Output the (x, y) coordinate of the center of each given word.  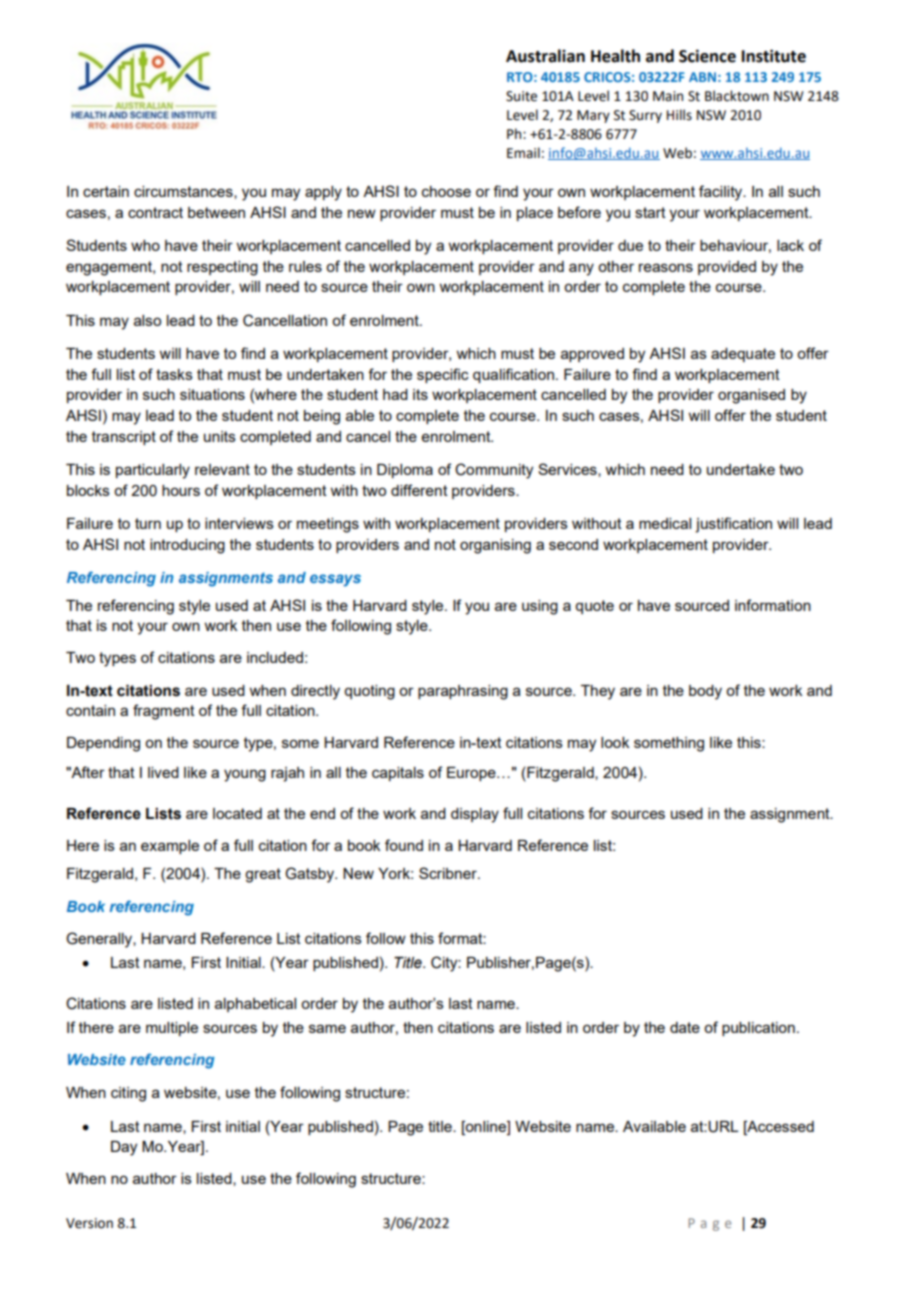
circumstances (184, 192)
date (685, 1027)
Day (124, 1148)
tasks (174, 374)
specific (443, 375)
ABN (702, 77)
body (705, 692)
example (170, 847)
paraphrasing (463, 692)
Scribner (449, 873)
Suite (521, 96)
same (327, 1028)
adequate (743, 355)
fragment (164, 712)
